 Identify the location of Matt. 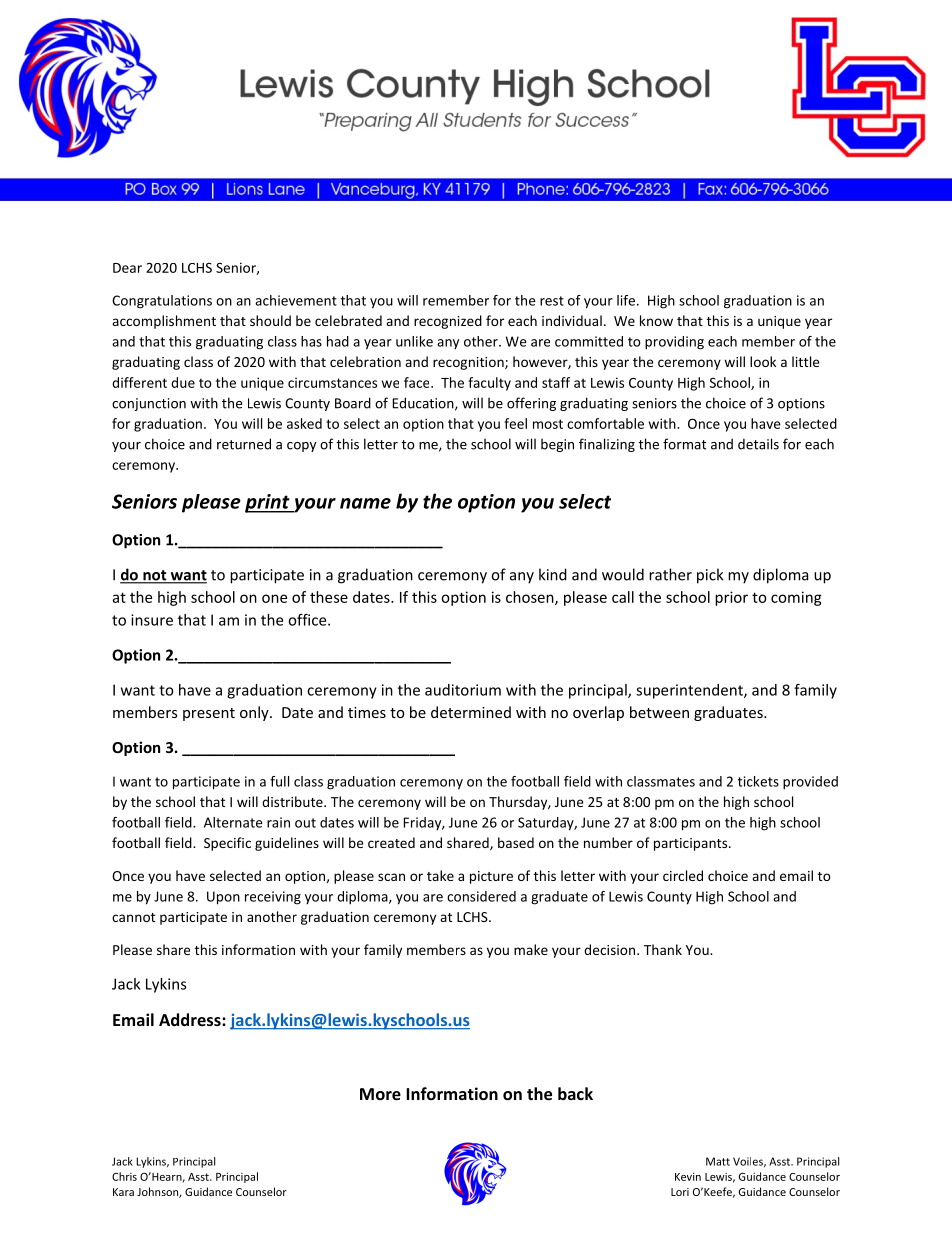
(718, 1161).
